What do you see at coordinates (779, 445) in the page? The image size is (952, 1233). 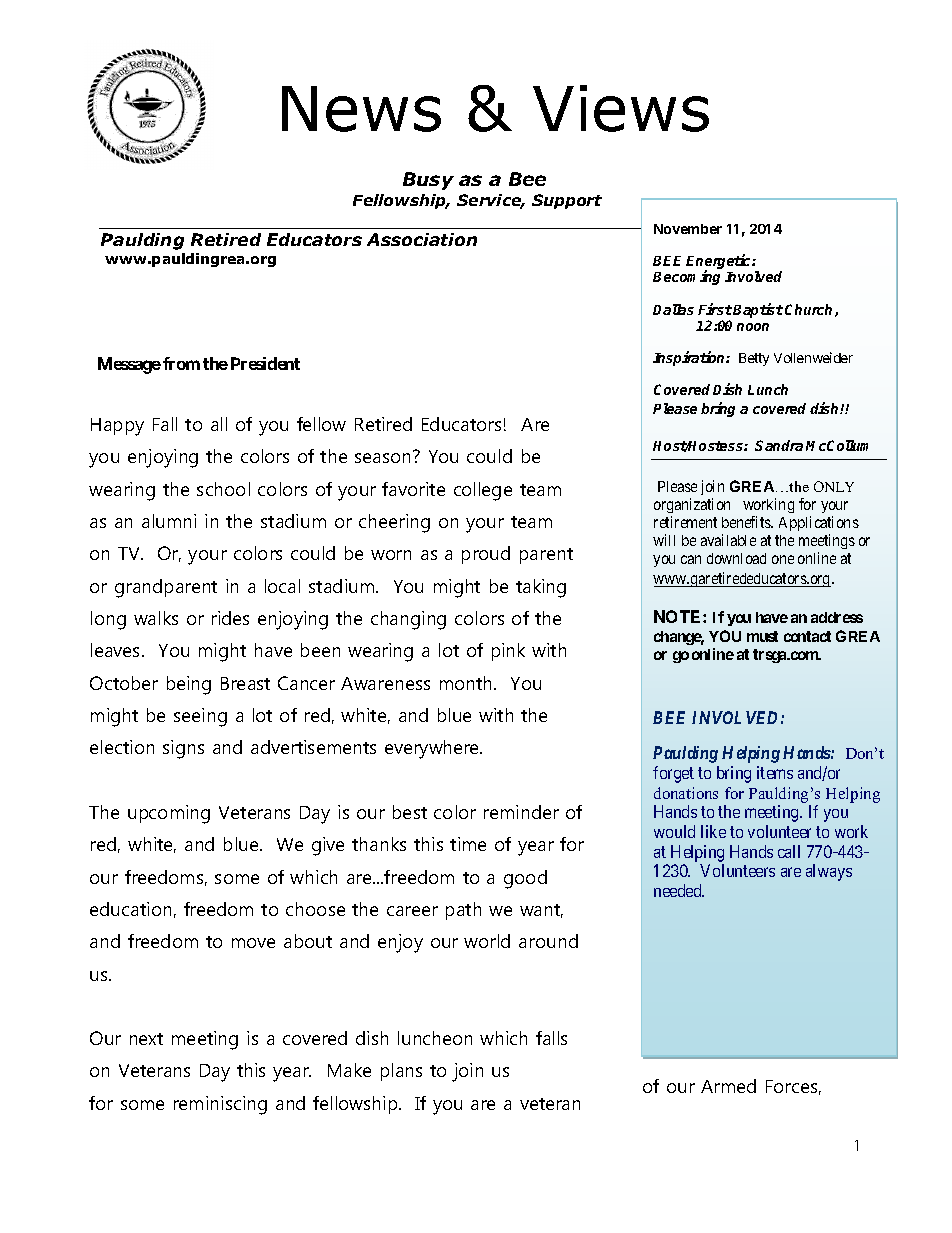 I see `Sandra` at bounding box center [779, 445].
